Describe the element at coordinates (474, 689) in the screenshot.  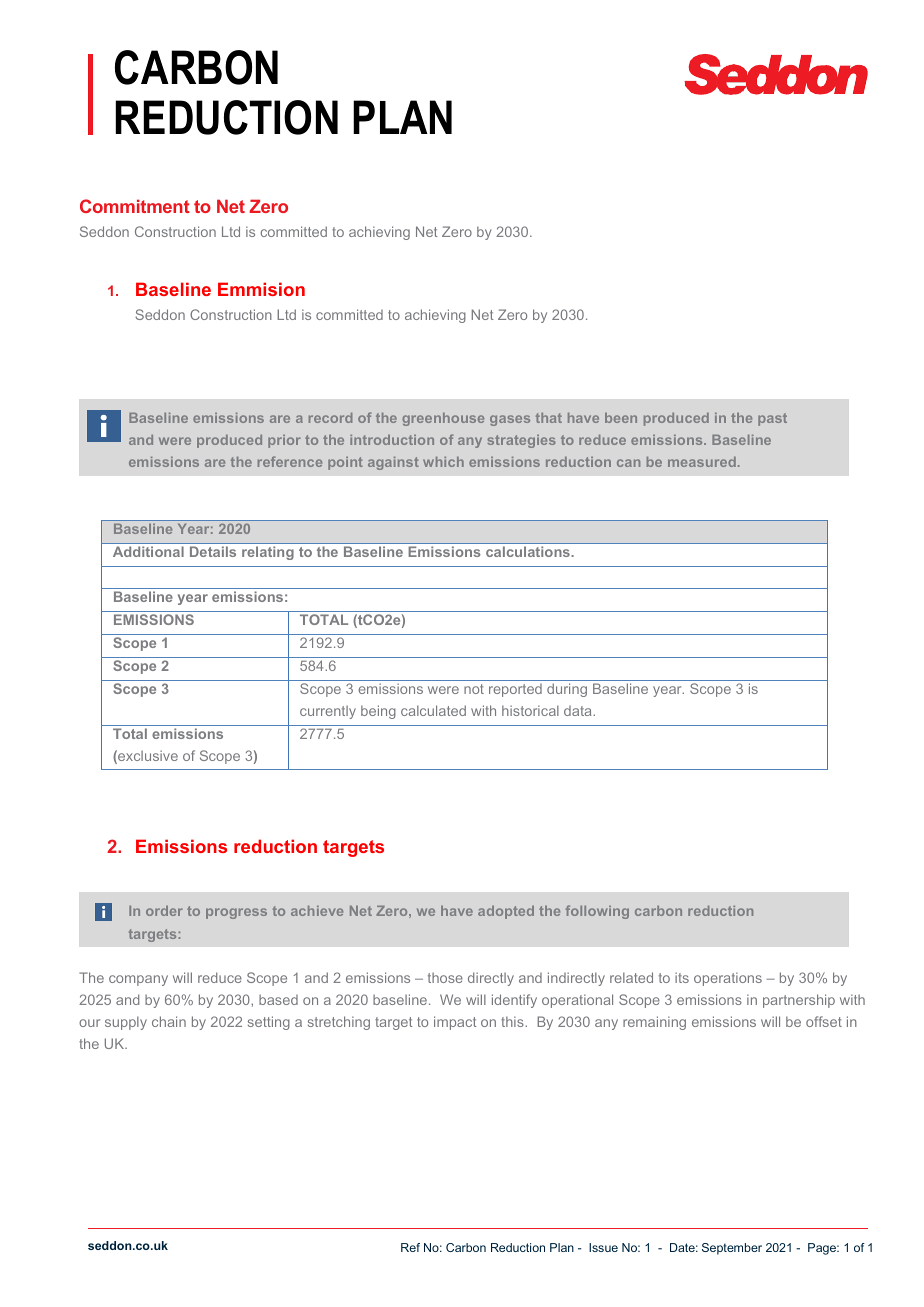
I see `not` at that location.
